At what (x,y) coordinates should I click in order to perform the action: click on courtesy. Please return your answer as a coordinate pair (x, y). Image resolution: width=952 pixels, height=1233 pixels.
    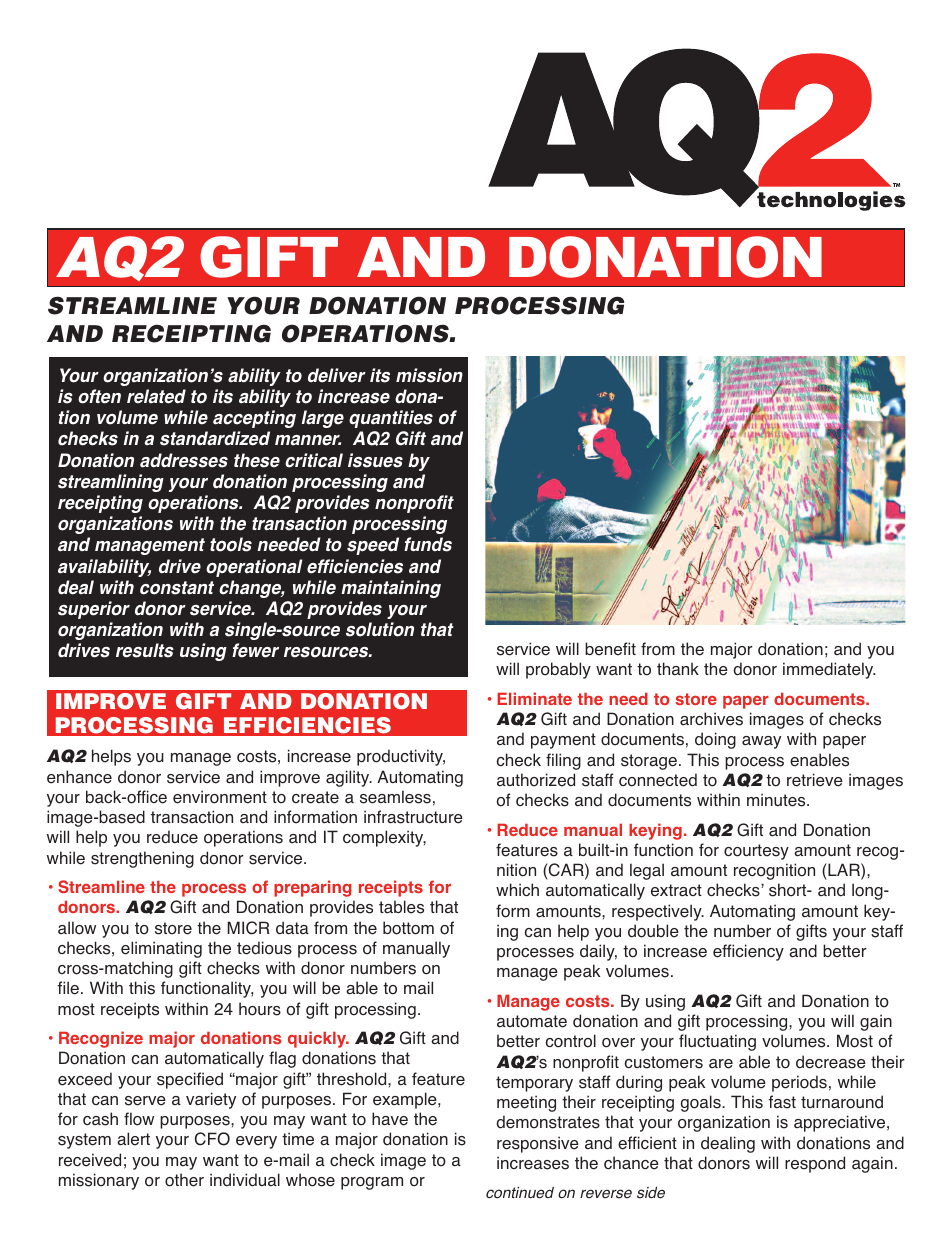
    Looking at the image, I should click on (756, 852).
